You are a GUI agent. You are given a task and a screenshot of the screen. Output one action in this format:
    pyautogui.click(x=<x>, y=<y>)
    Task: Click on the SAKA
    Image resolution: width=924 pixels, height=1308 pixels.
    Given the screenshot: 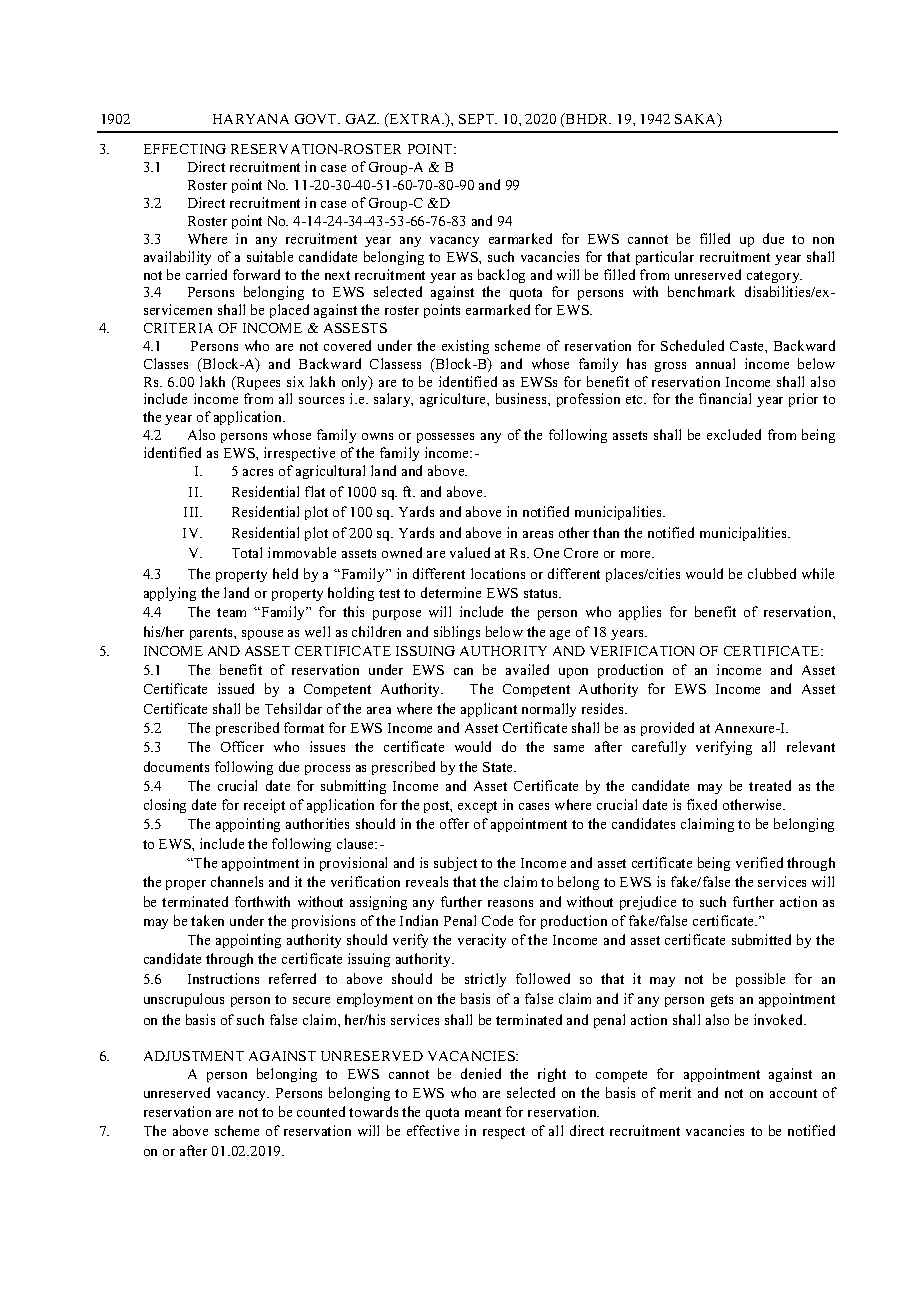 What is the action you would take?
    pyautogui.click(x=697, y=120)
